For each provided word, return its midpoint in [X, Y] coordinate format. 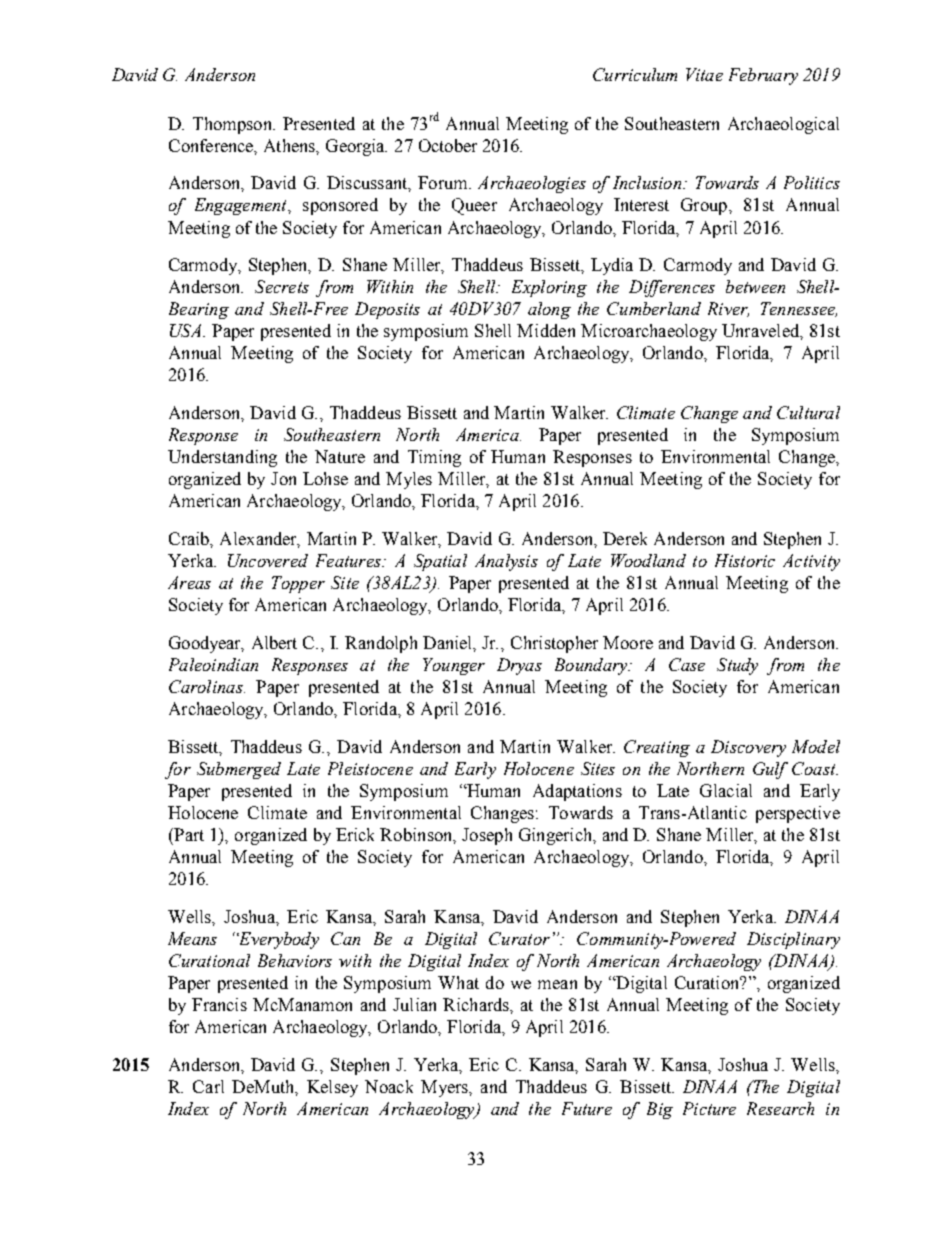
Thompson [234, 125]
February [763, 76]
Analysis [506, 562]
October [448, 145]
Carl [208, 1086]
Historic [745, 560]
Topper [298, 584]
